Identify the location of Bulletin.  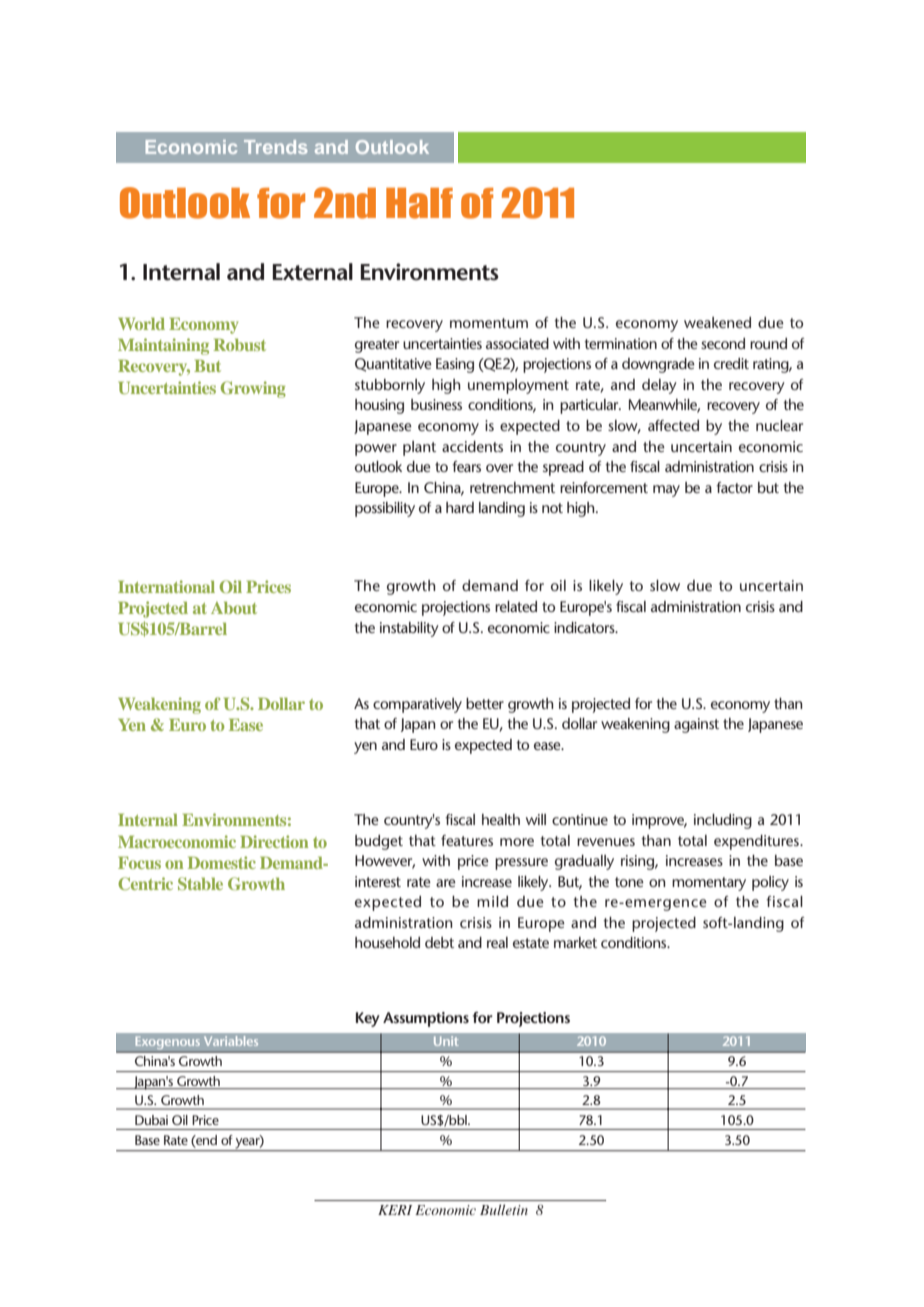
(504, 1209).
